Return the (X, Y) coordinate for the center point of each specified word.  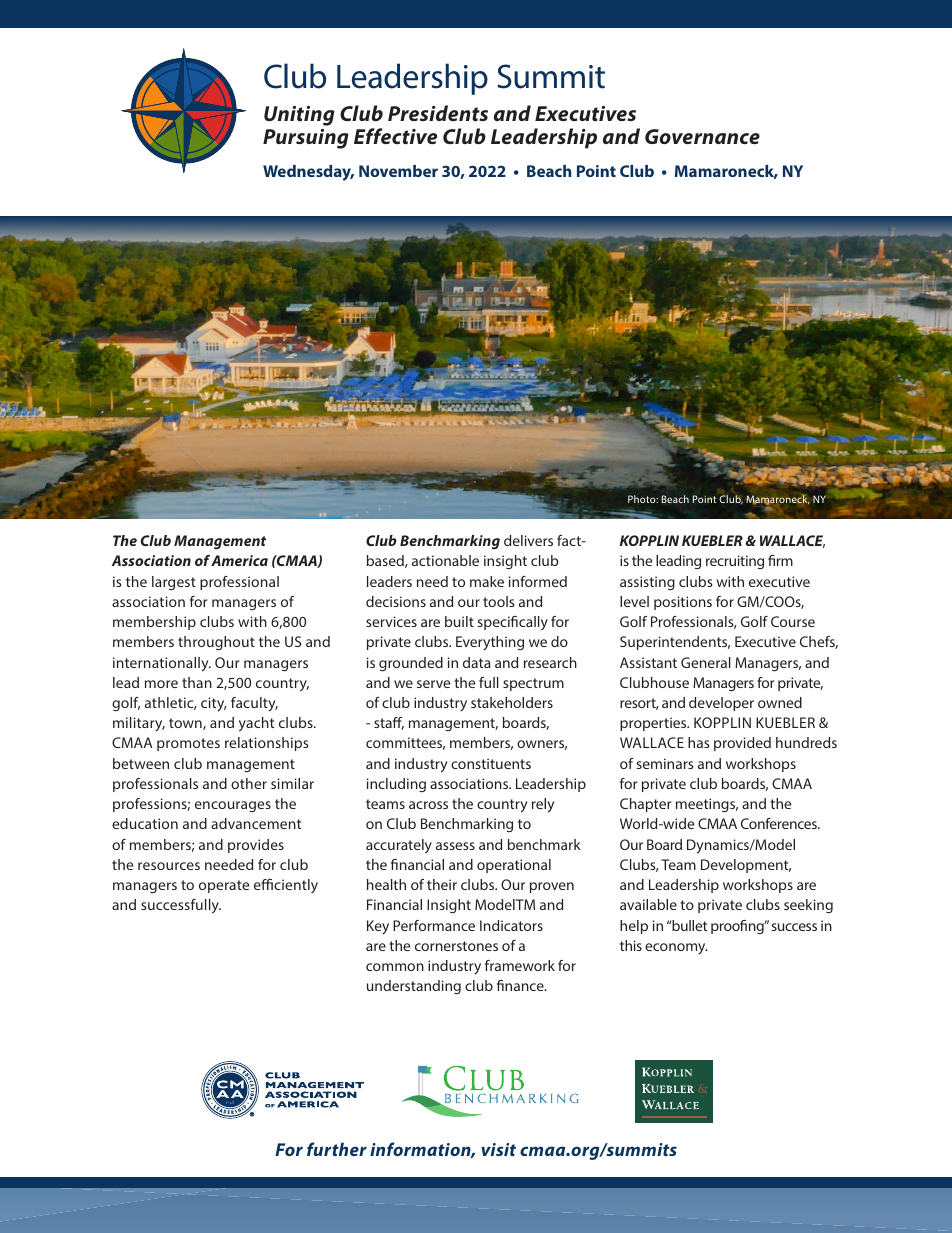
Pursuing (306, 139)
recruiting (735, 562)
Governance (702, 136)
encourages (233, 806)
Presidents (438, 113)
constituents (491, 763)
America (239, 560)
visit (498, 1149)
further (337, 1149)
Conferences (780, 823)
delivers (528, 540)
